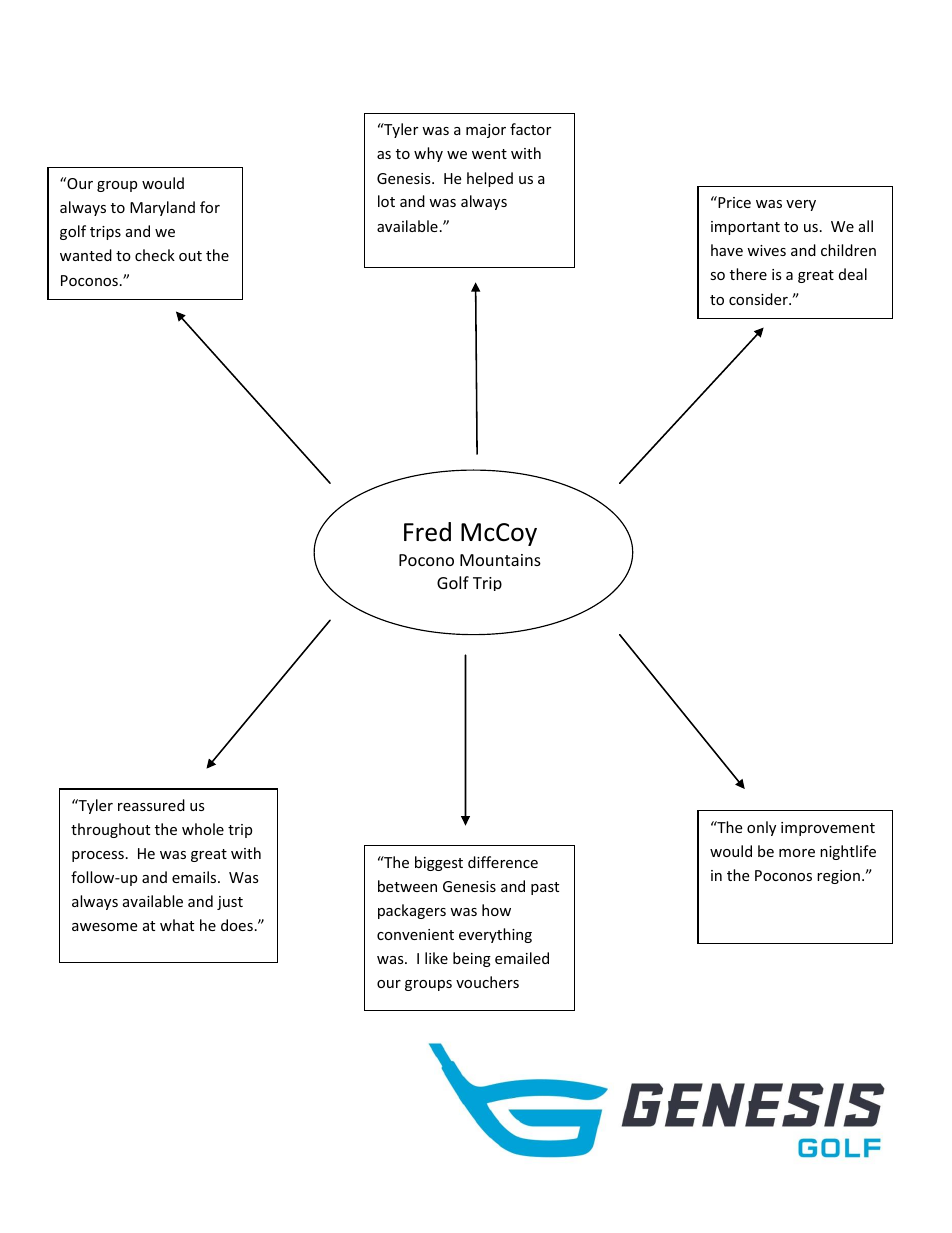 The image size is (952, 1233). What do you see at coordinates (759, 299) in the screenshot?
I see `consider` at bounding box center [759, 299].
